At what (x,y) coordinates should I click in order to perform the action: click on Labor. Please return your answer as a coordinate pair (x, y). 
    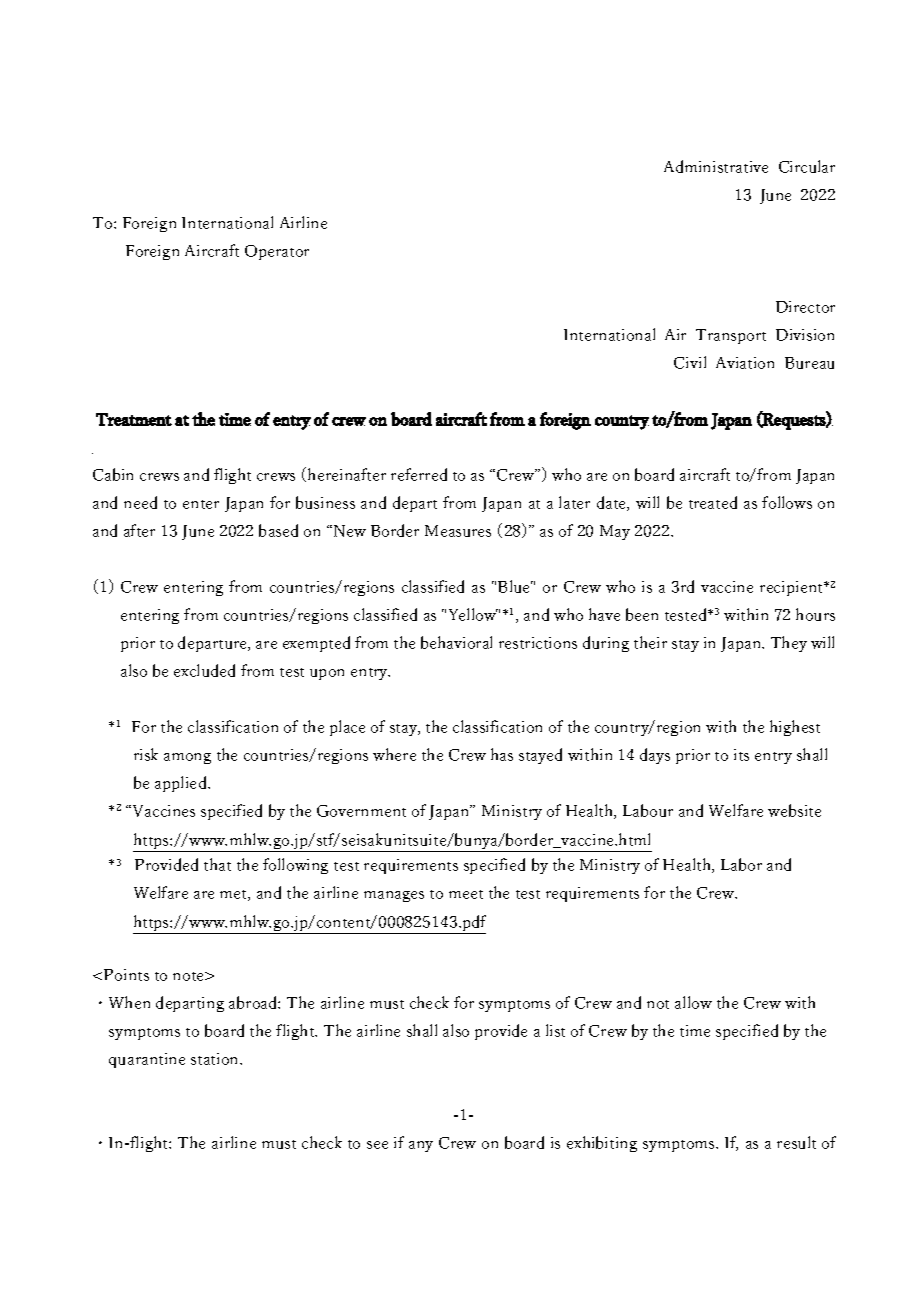
    Looking at the image, I should click on (741, 864).
